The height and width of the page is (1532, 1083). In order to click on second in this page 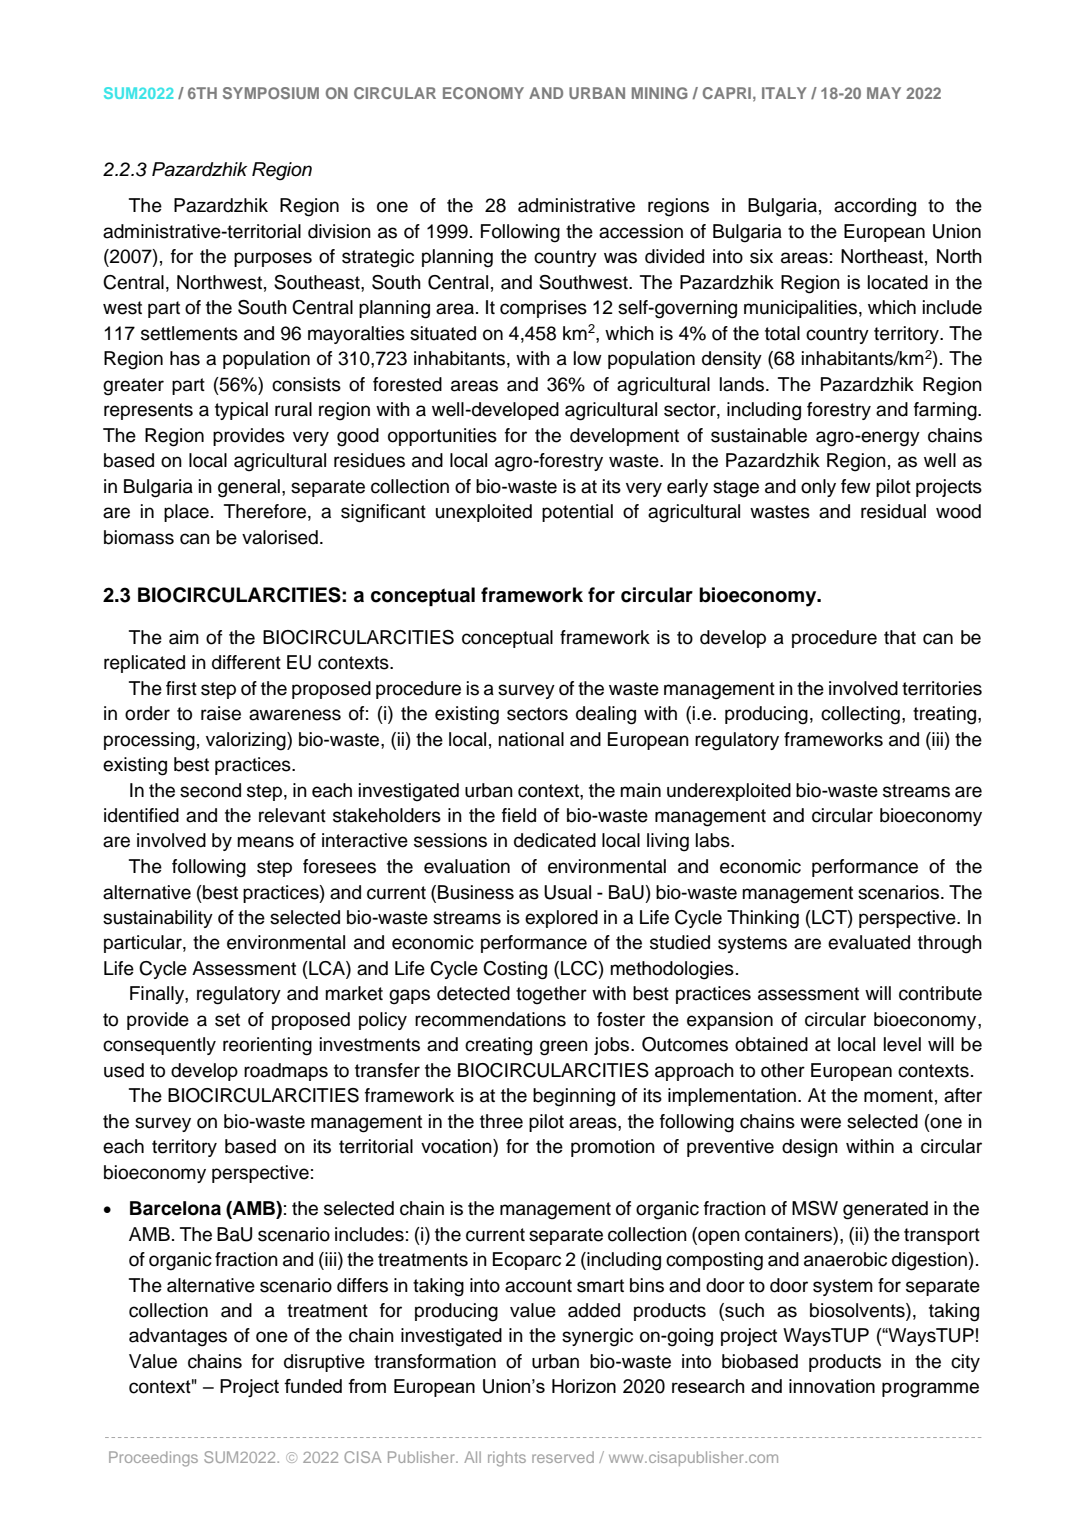, I will do `click(210, 790)`.
